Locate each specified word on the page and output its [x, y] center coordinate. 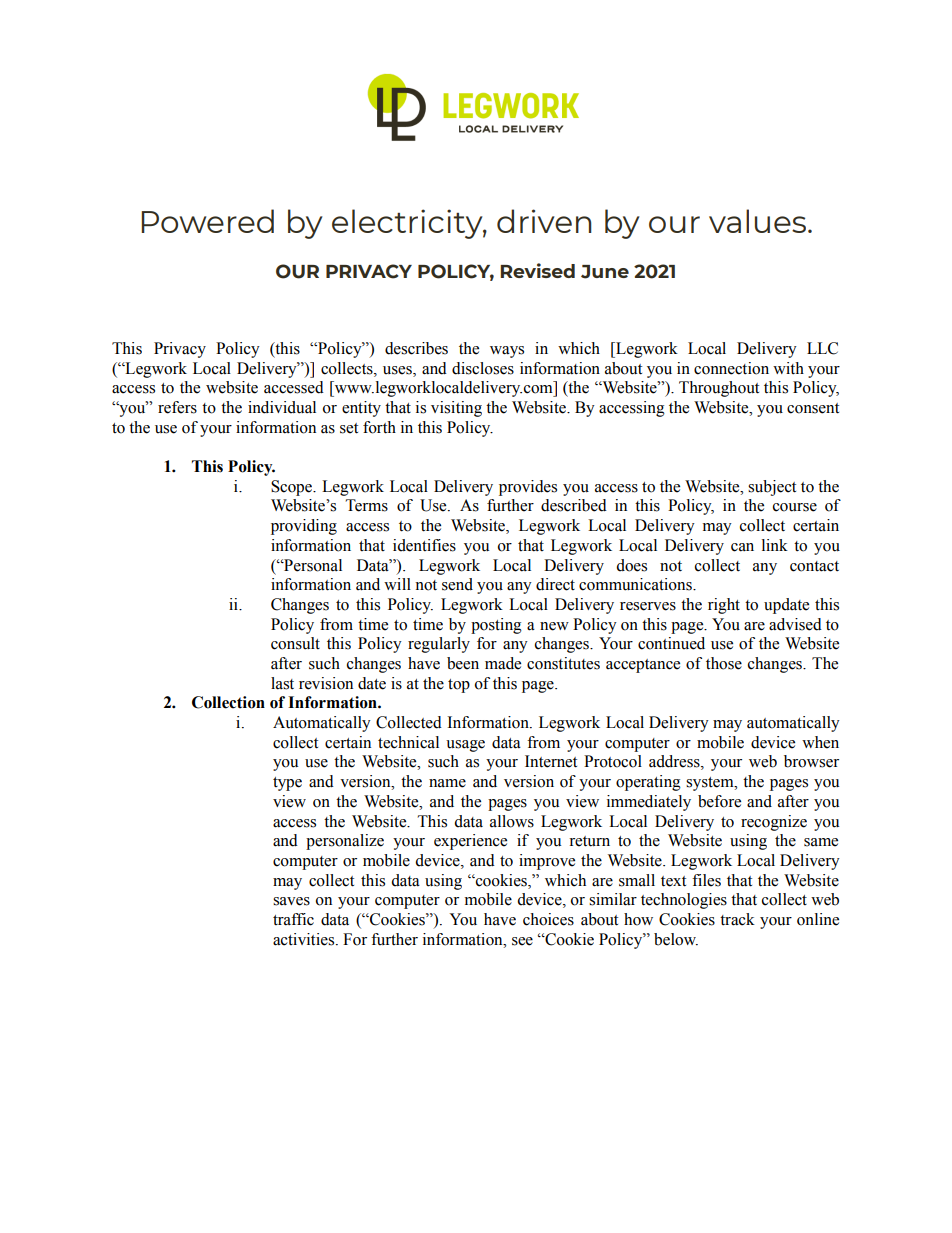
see [522, 941]
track [737, 919]
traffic [293, 919]
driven [544, 221]
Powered [207, 221]
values [757, 221]
